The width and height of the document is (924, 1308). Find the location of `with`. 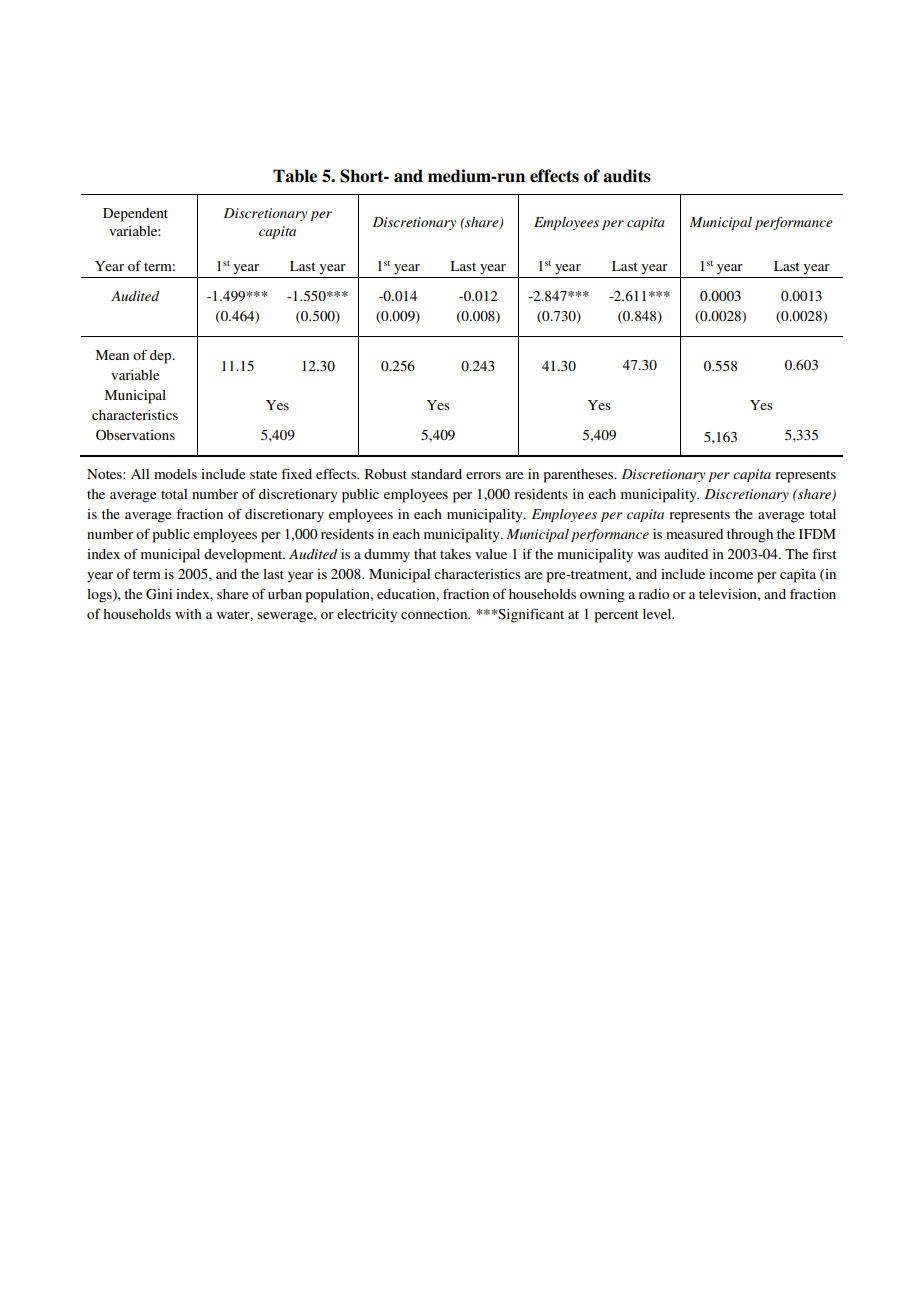

with is located at coordinates (188, 614).
